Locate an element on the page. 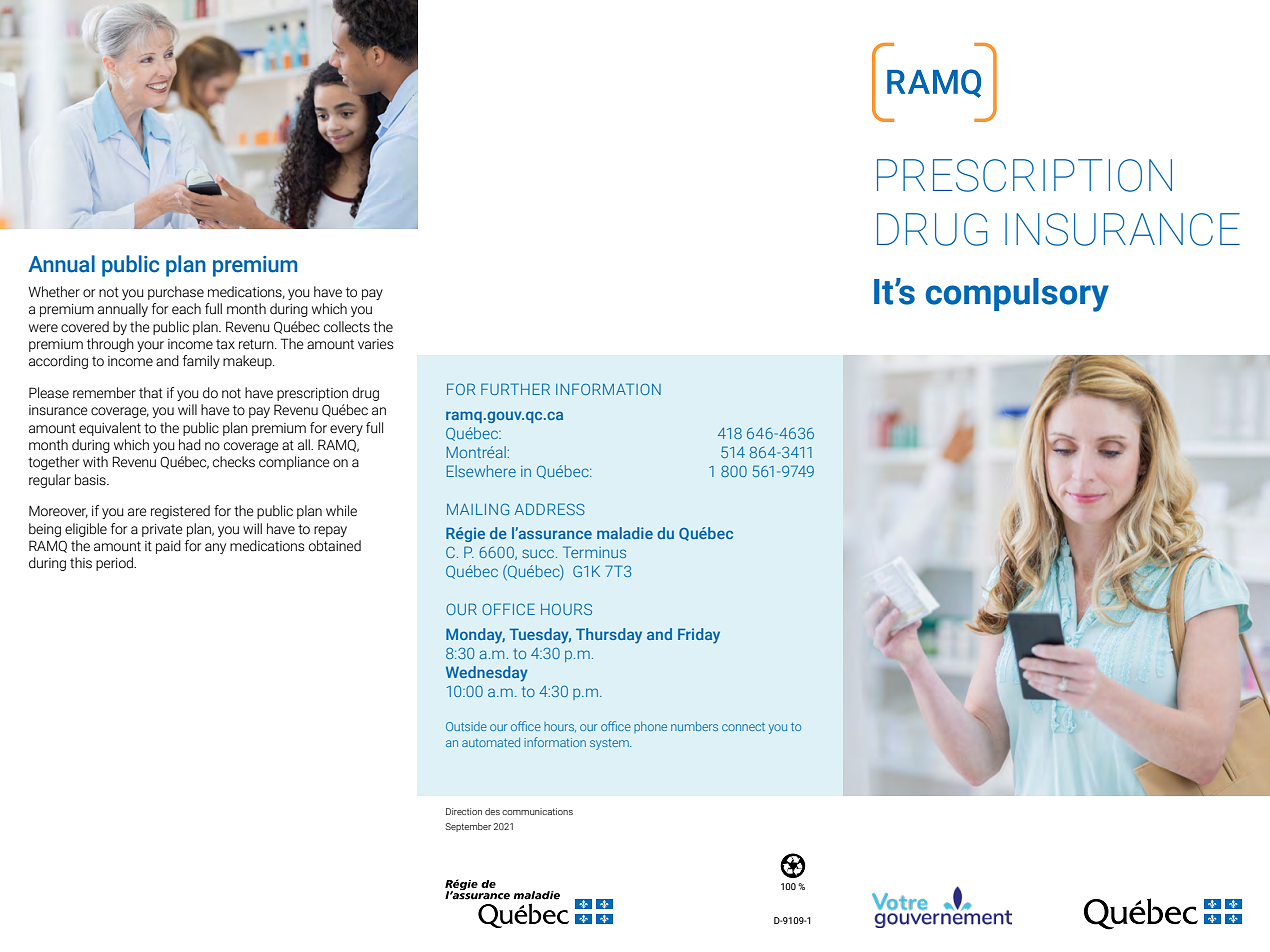  each is located at coordinates (186, 309).
